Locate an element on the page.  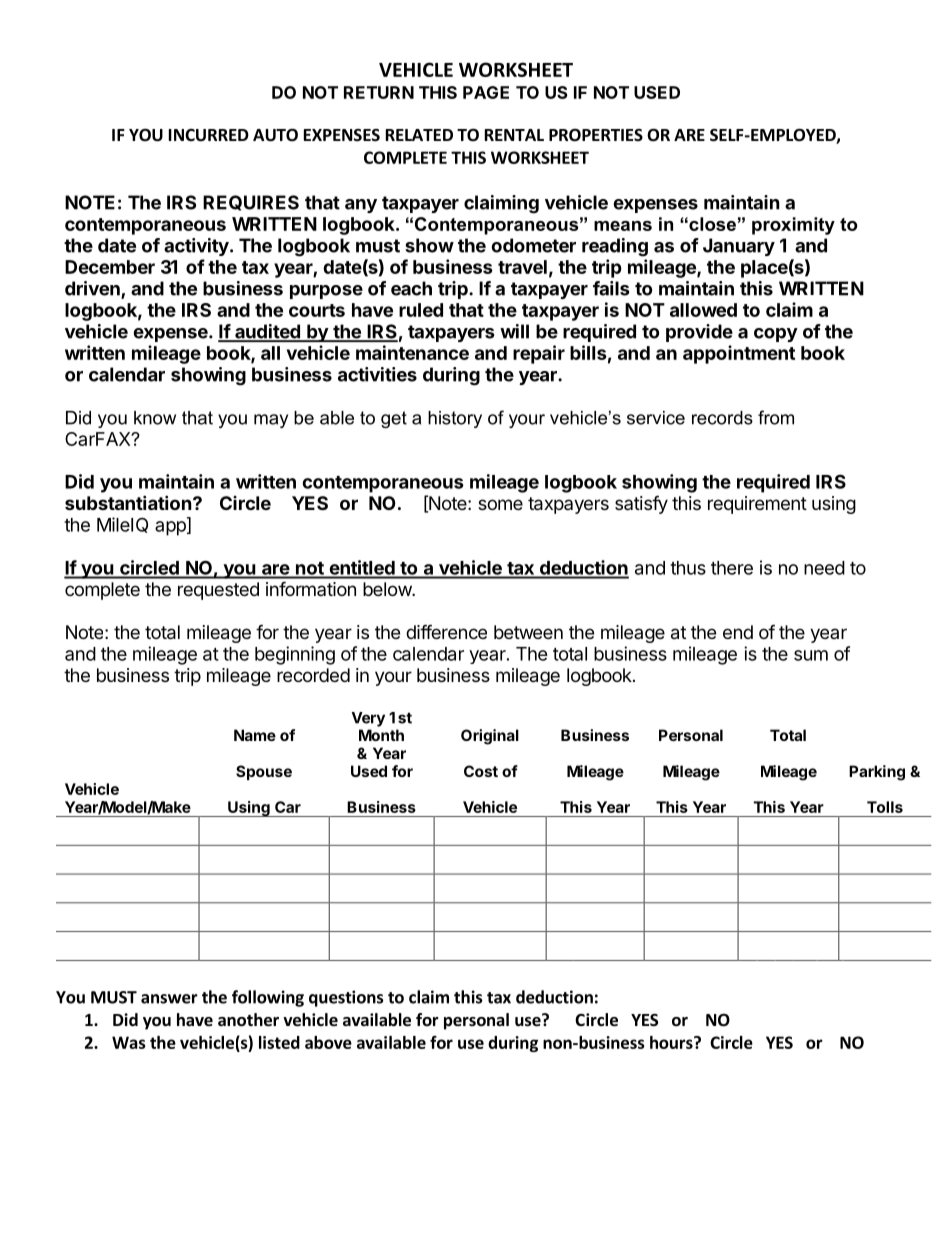
Tolls is located at coordinates (885, 807).
